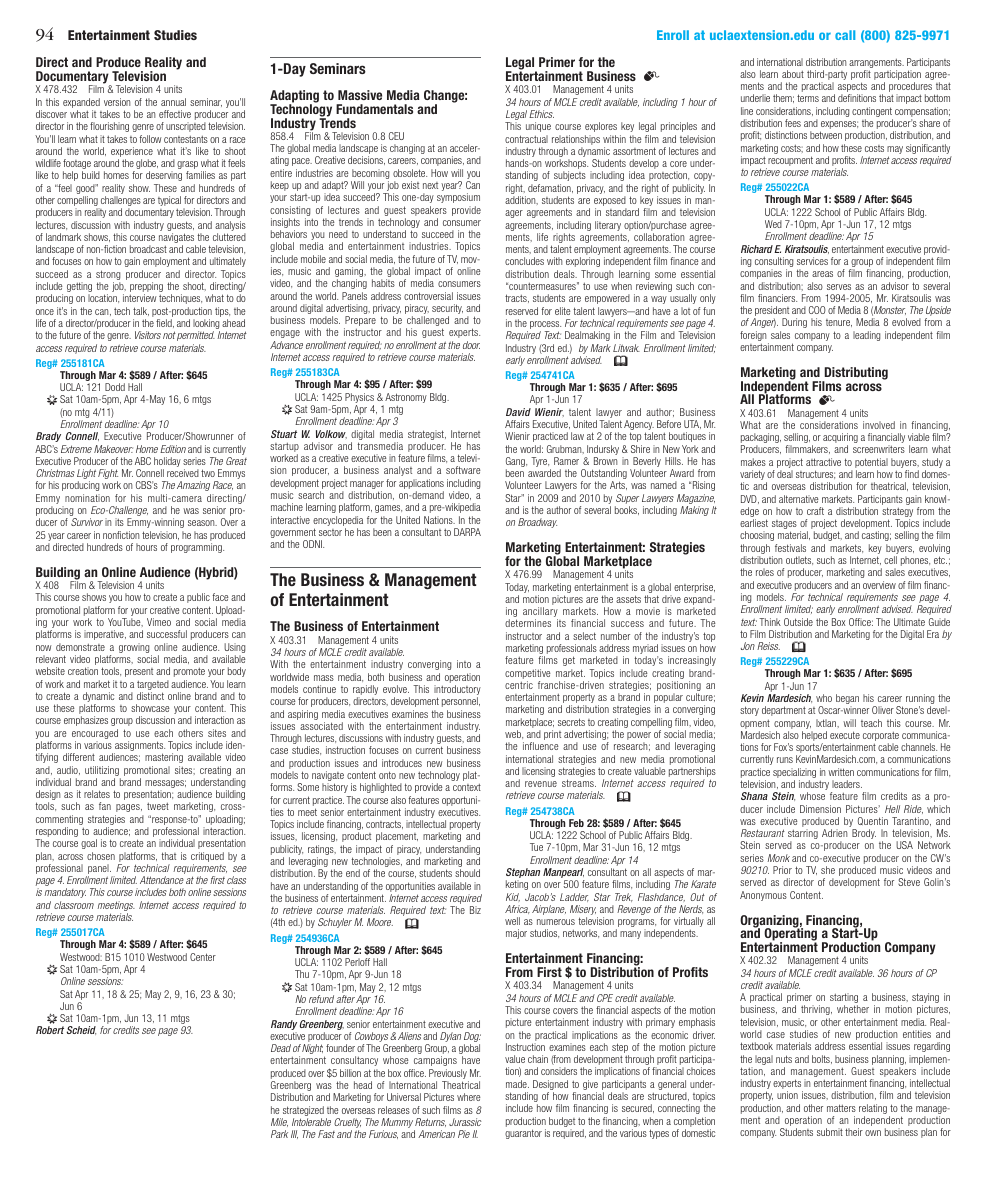 The image size is (1008, 1180). Describe the element at coordinates (148, 335) in the image. I see `Visitors` at that location.
